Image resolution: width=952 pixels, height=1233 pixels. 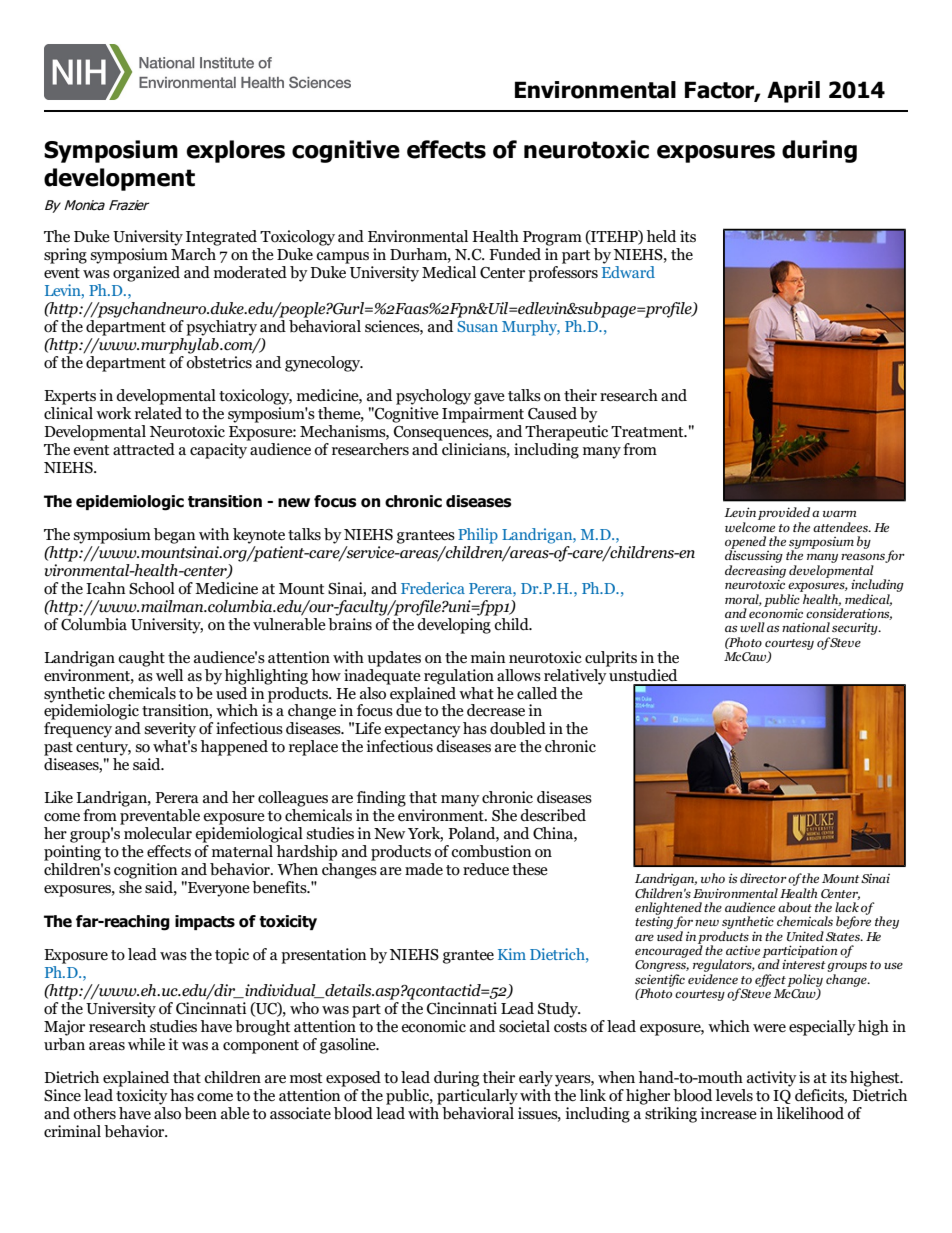 What do you see at coordinates (764, 878) in the screenshot?
I see `director` at bounding box center [764, 878].
